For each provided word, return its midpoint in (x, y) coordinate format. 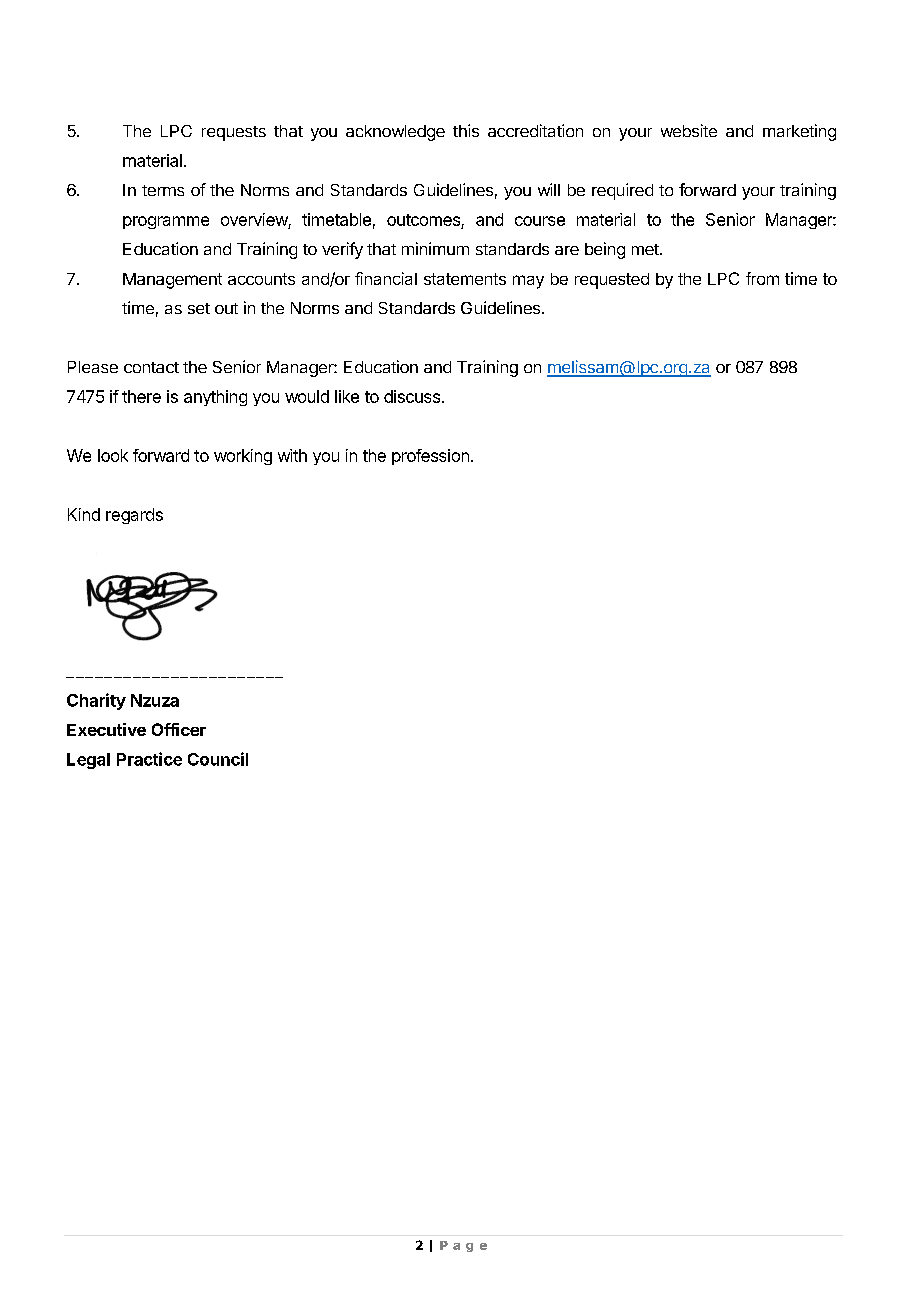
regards (134, 516)
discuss (412, 396)
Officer (179, 729)
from (762, 278)
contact (151, 367)
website (689, 130)
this (466, 130)
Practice (149, 759)
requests (234, 133)
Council (218, 759)
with (292, 455)
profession (430, 457)
